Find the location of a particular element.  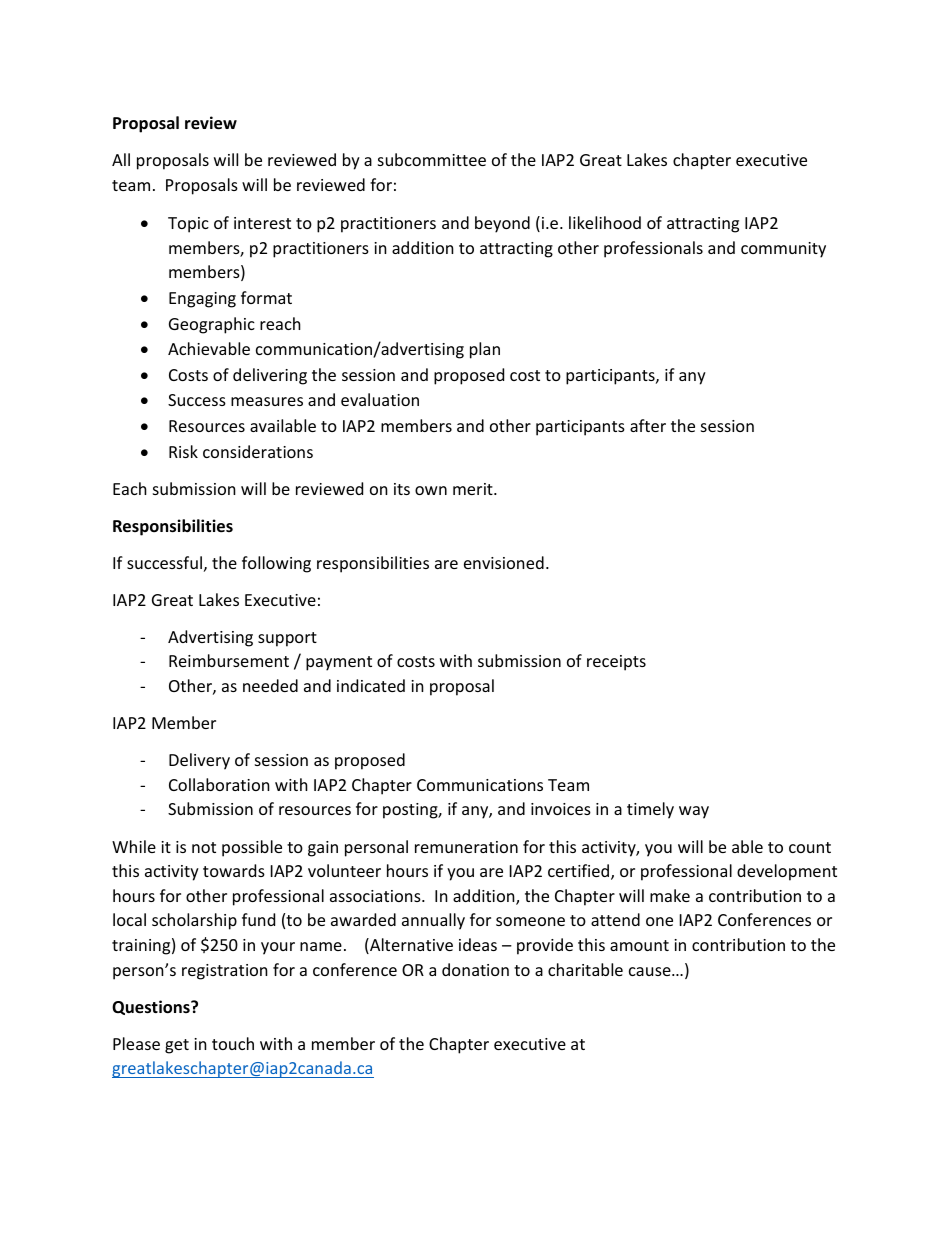

touch is located at coordinates (233, 1043).
